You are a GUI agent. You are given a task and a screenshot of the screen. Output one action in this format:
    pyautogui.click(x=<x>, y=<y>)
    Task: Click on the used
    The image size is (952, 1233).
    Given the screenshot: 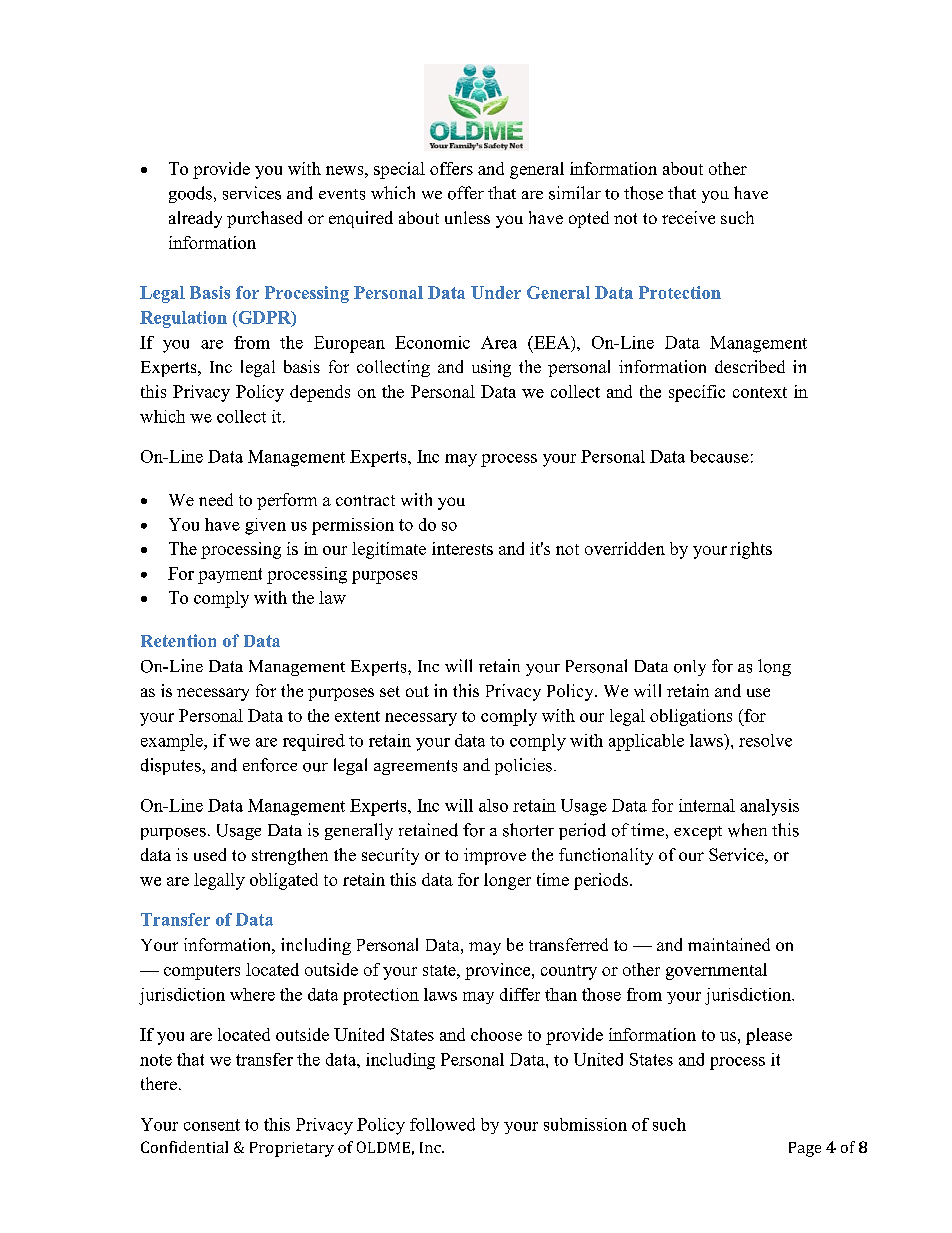 What is the action you would take?
    pyautogui.click(x=210, y=854)
